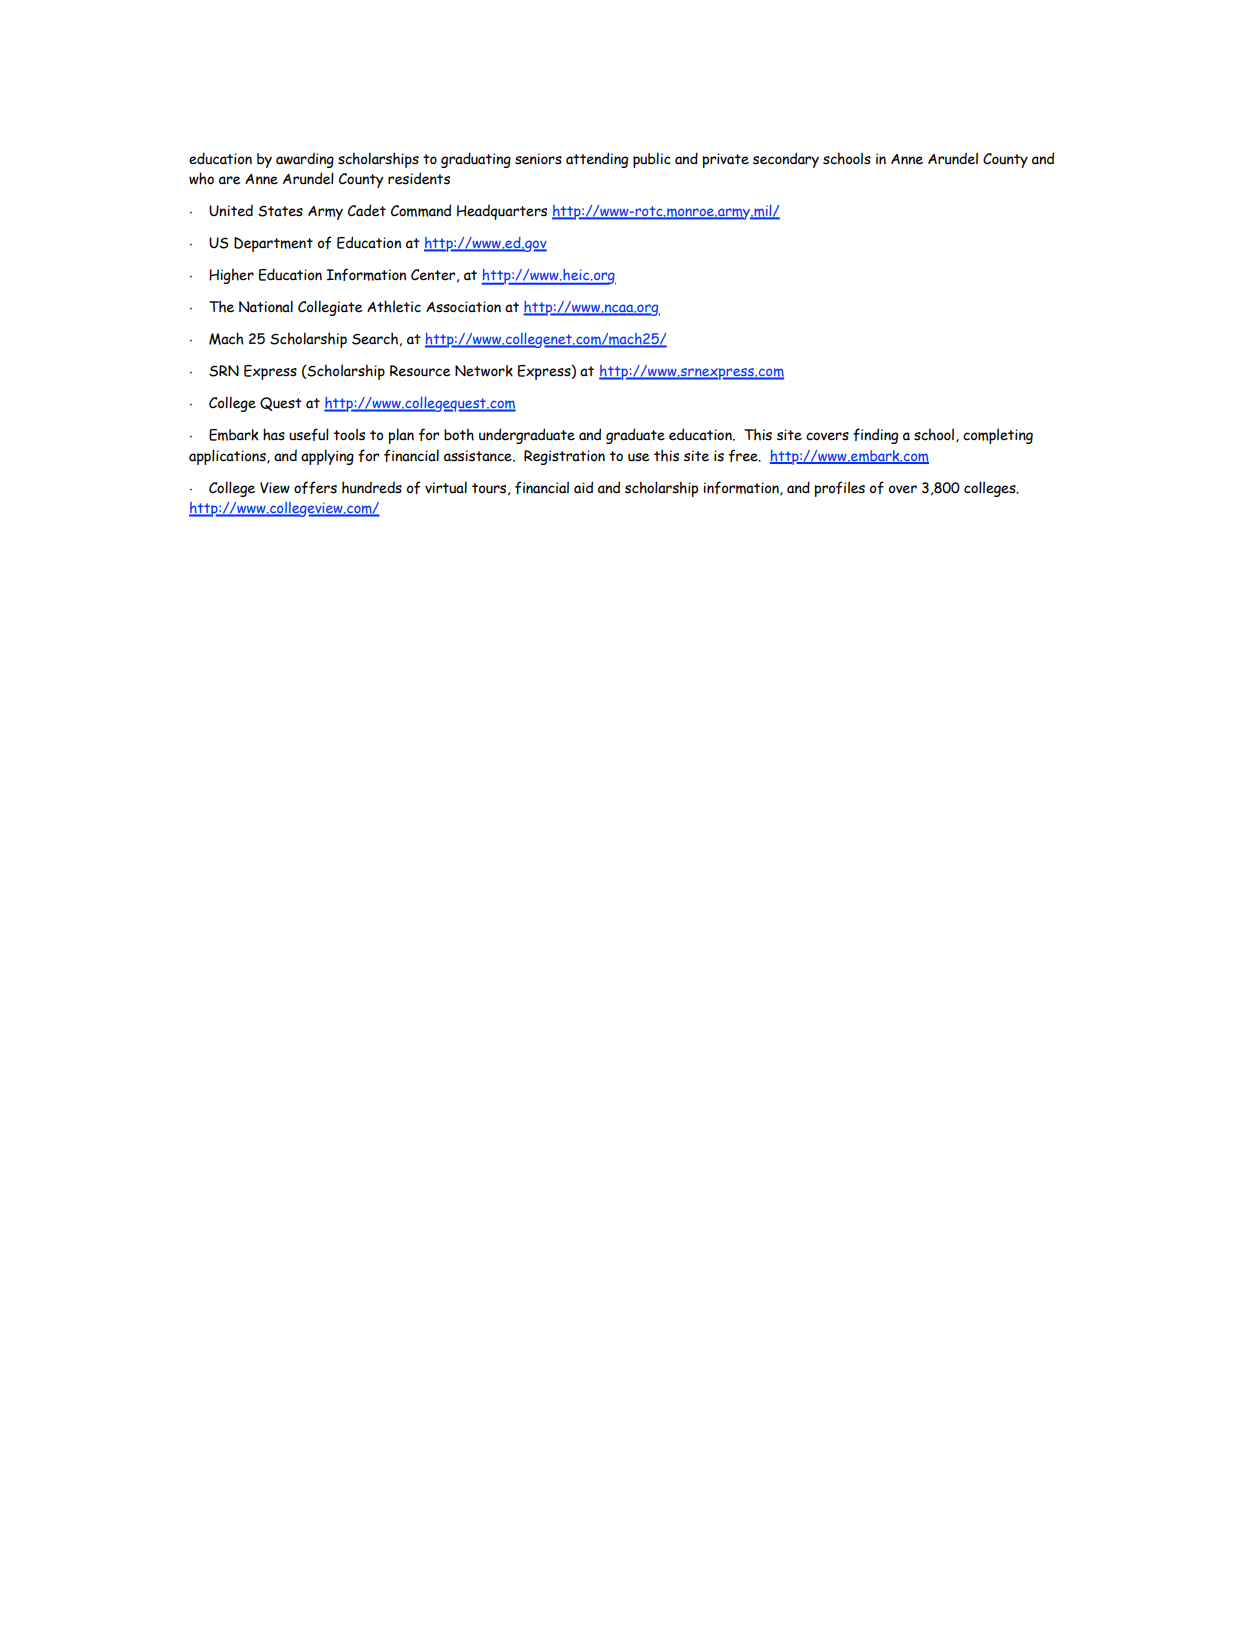  Describe the element at coordinates (231, 276) in the screenshot. I see `Higher` at that location.
